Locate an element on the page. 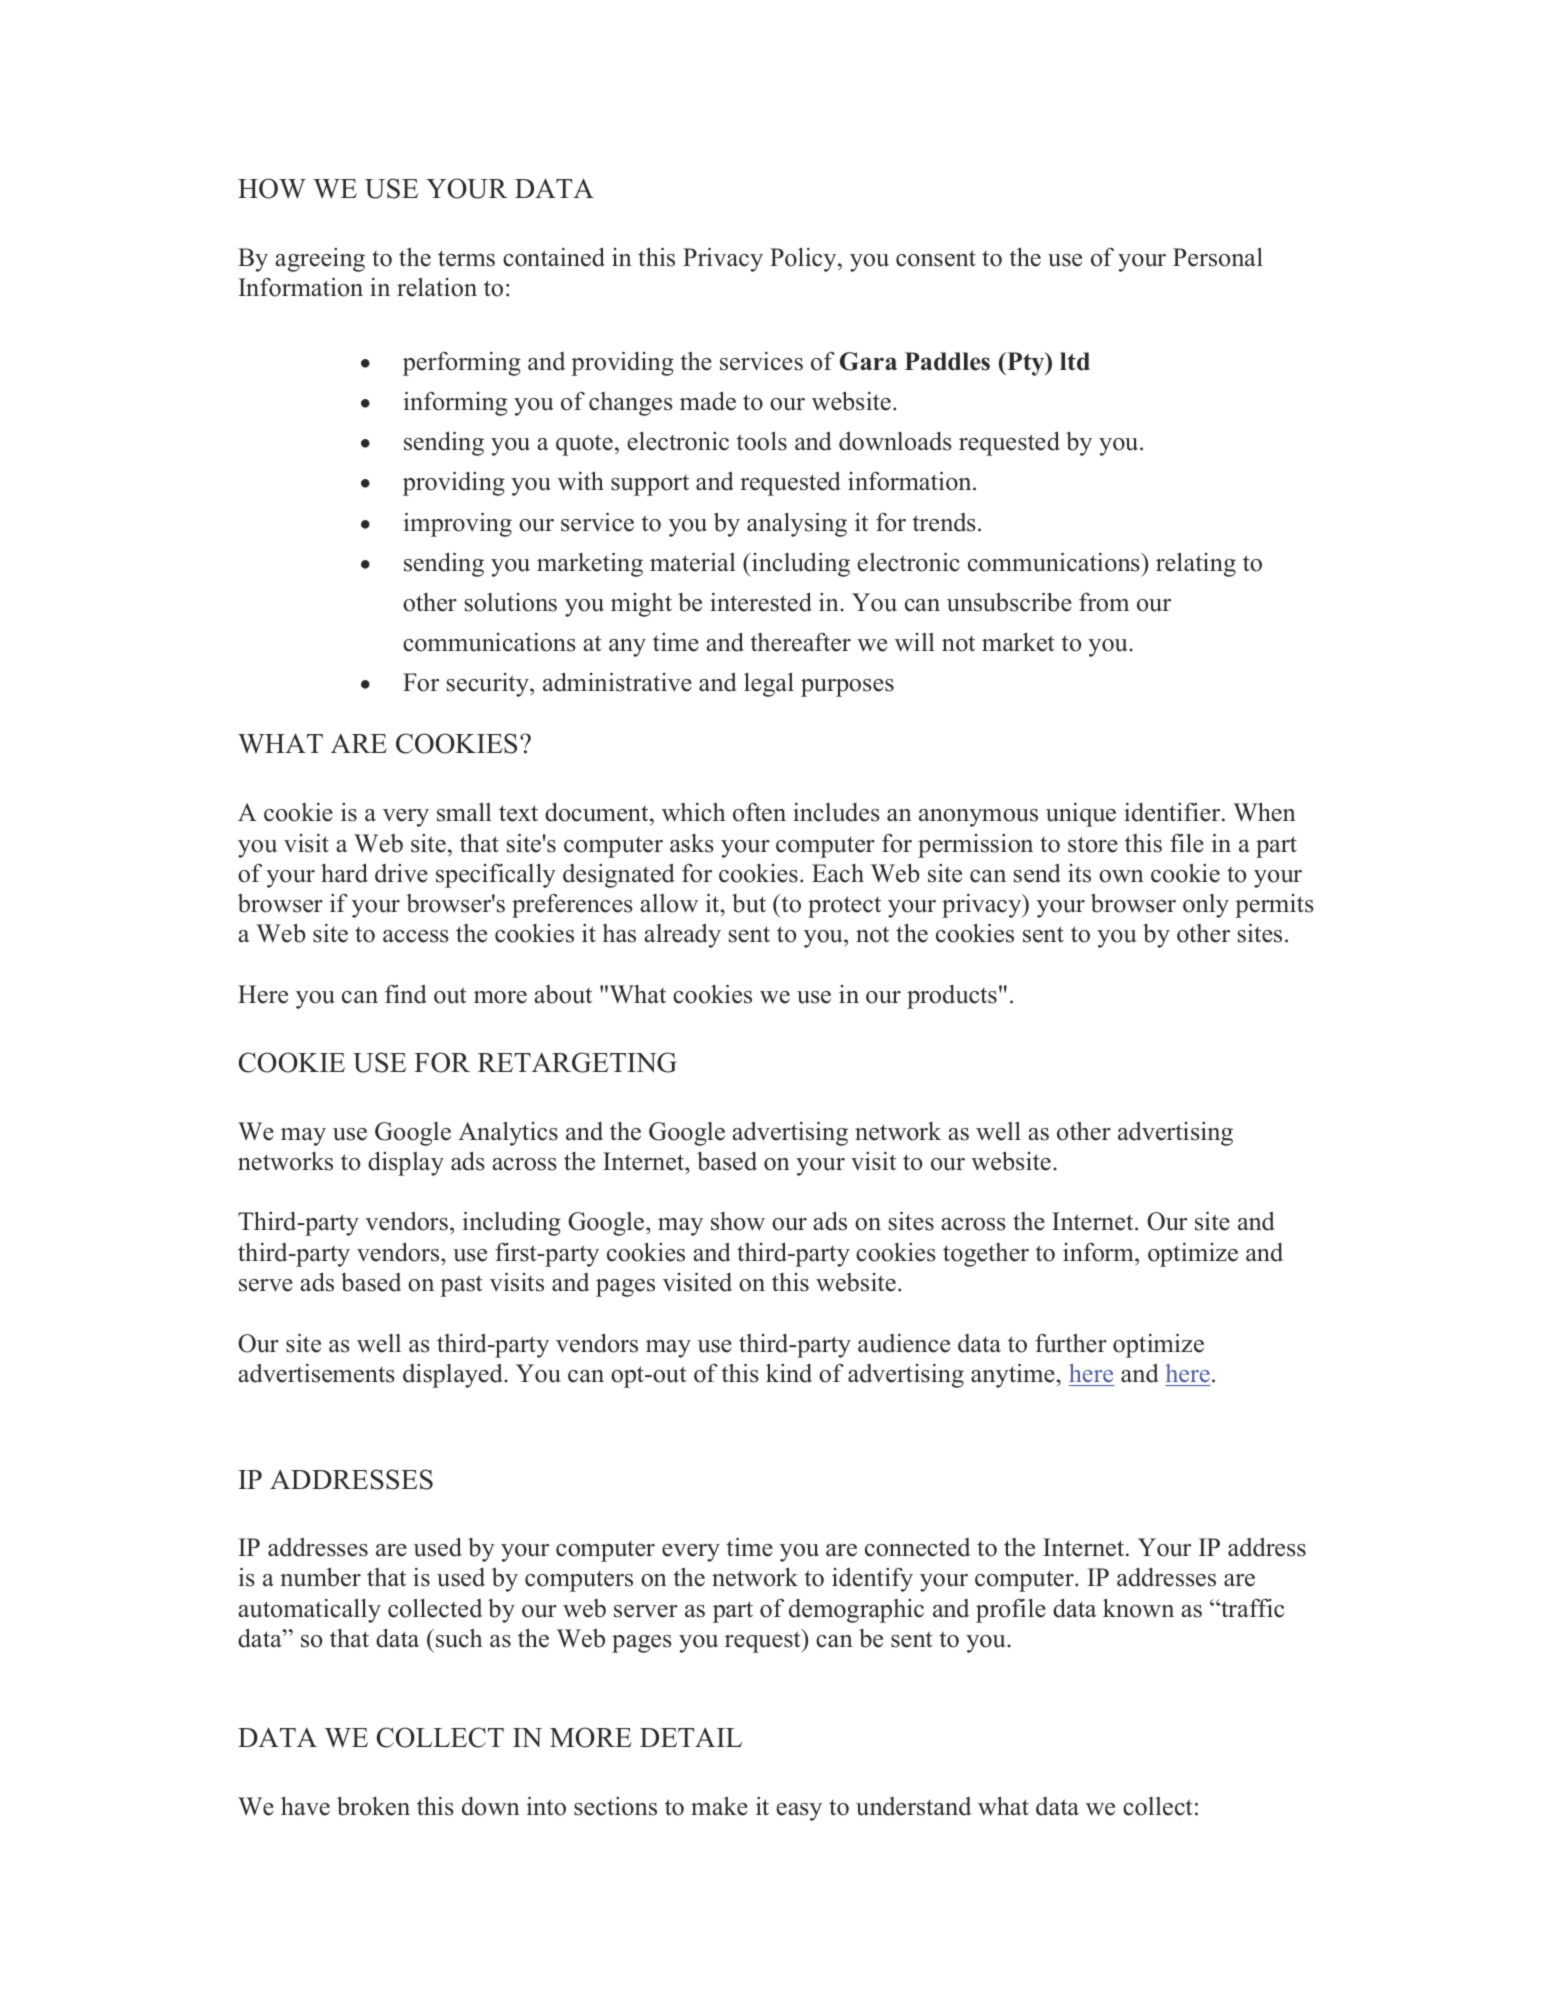 The width and height of the document is (1555, 2013). already is located at coordinates (682, 936).
